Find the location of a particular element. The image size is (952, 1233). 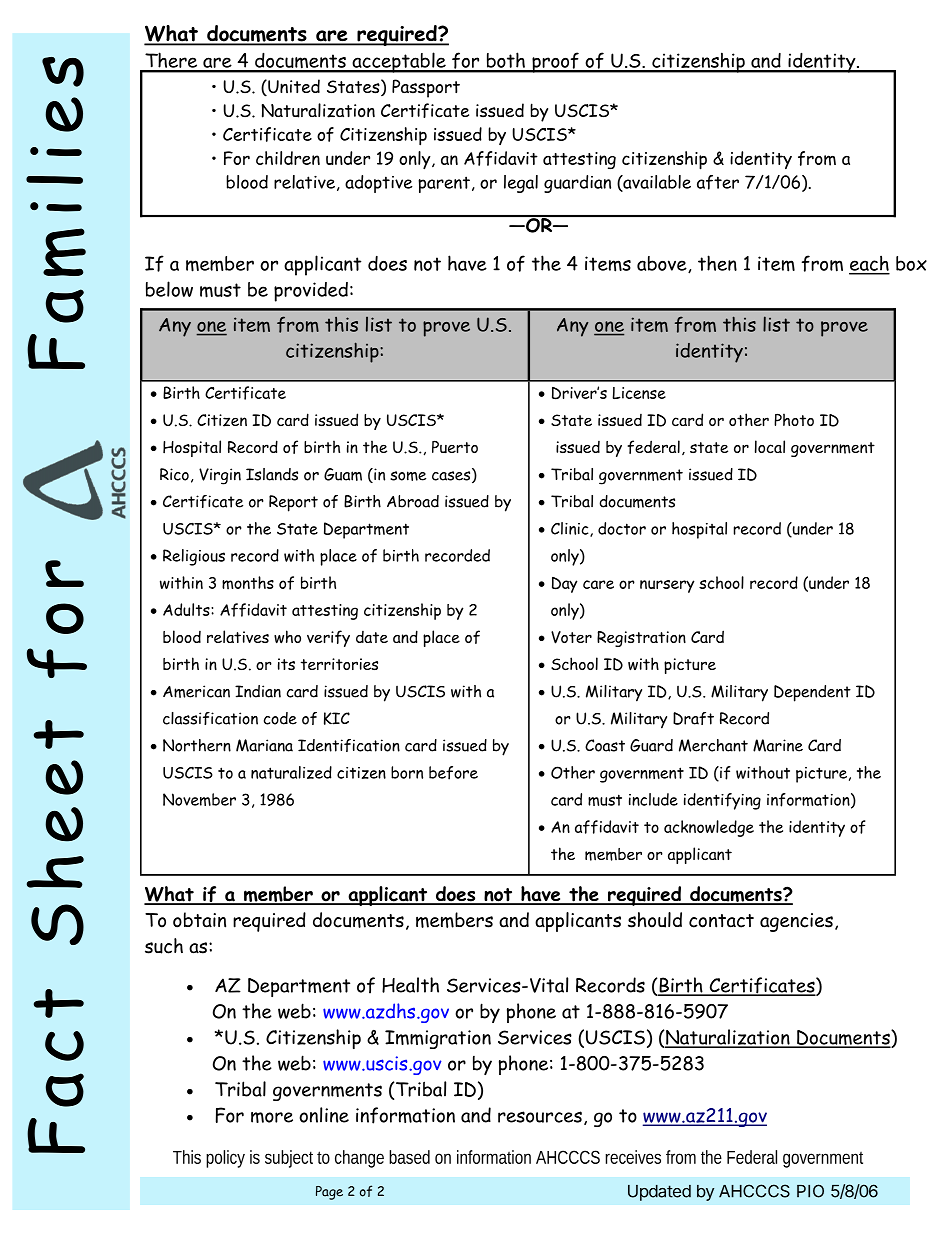

Report is located at coordinates (293, 503).
